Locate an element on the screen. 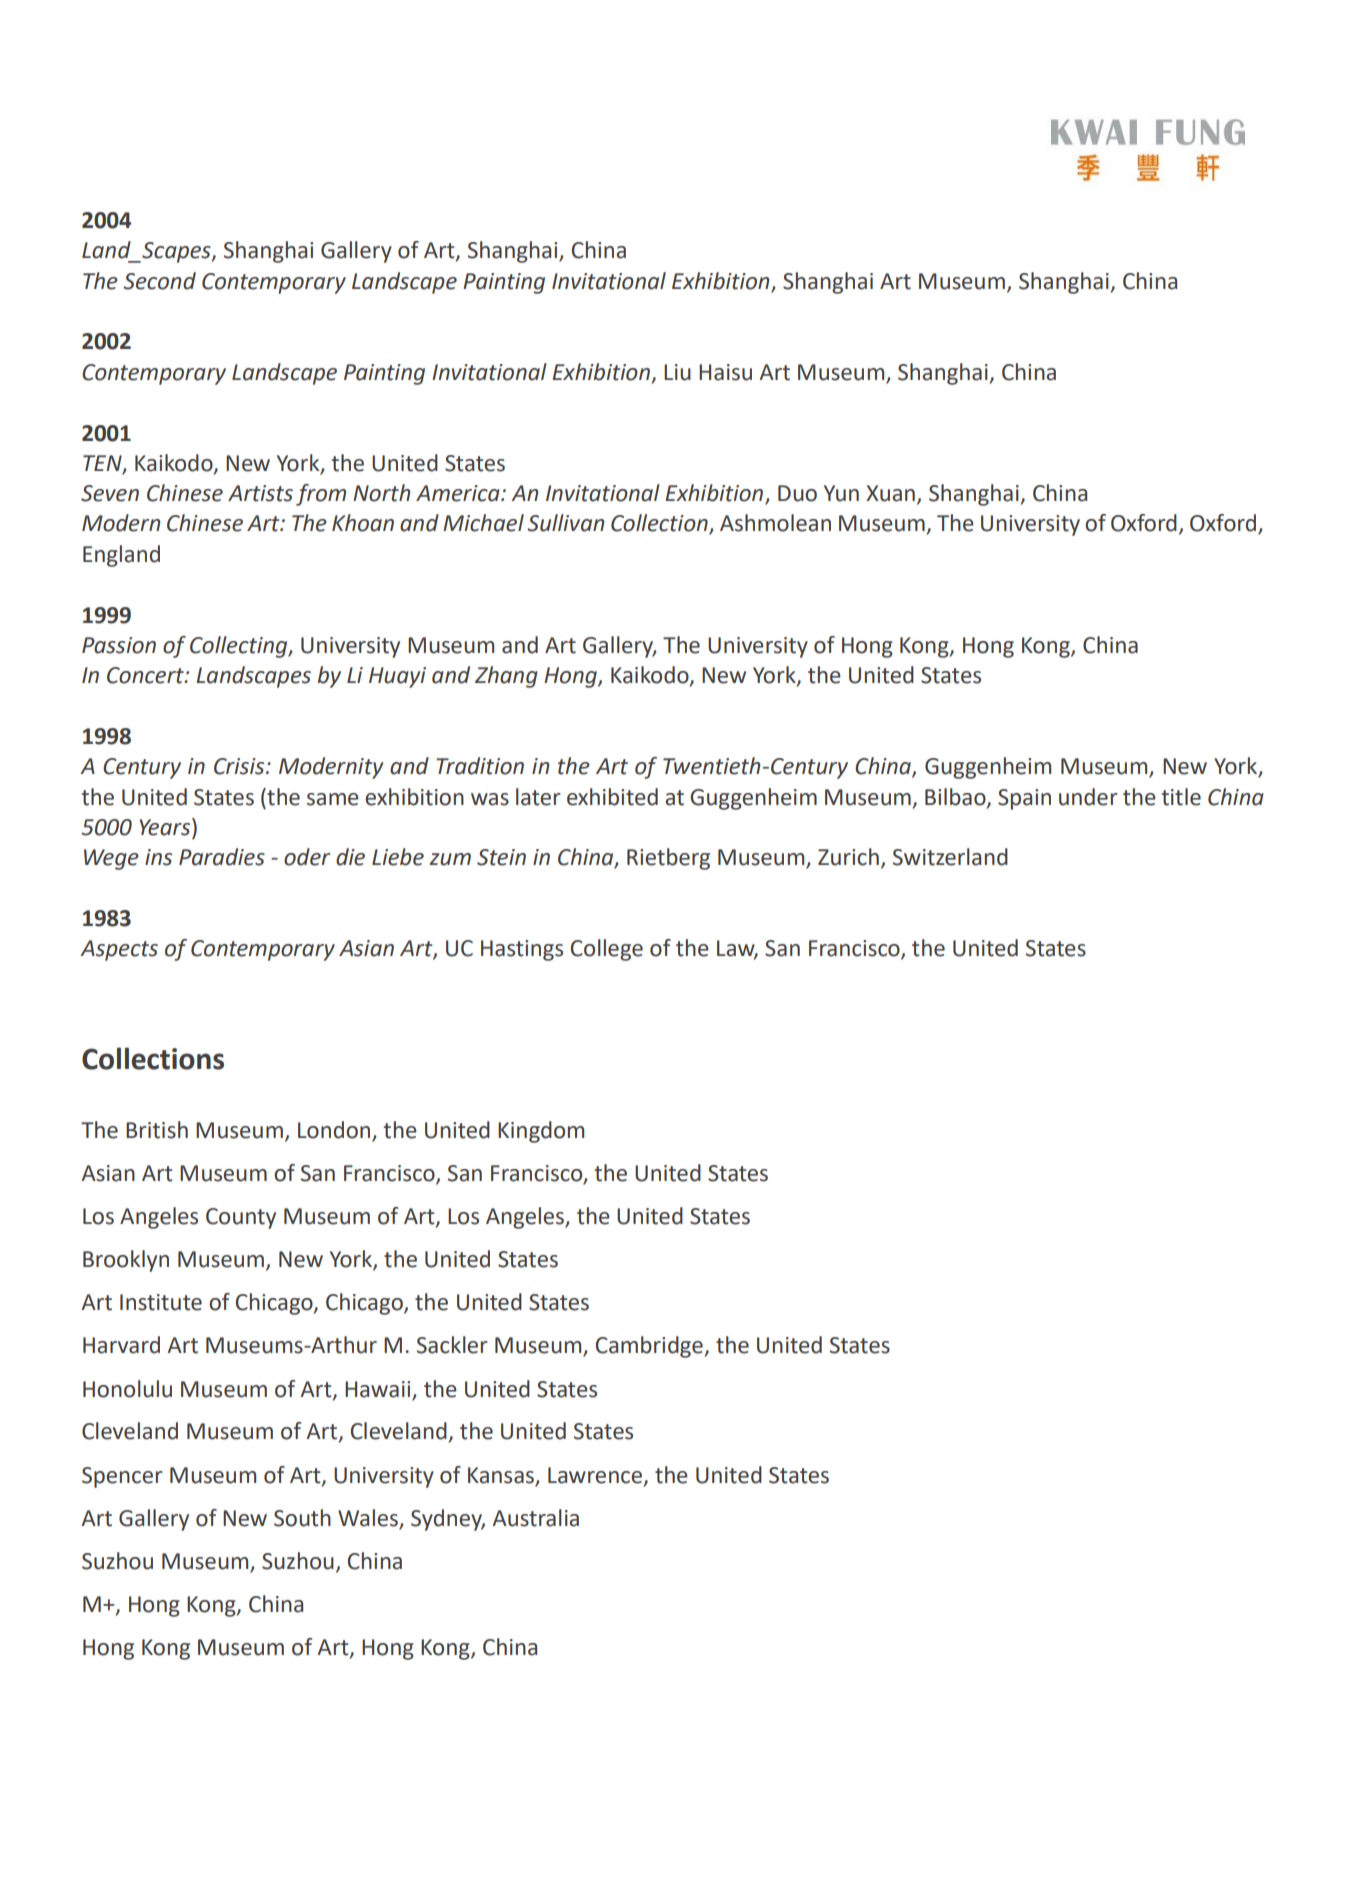  Liu is located at coordinates (677, 372).
